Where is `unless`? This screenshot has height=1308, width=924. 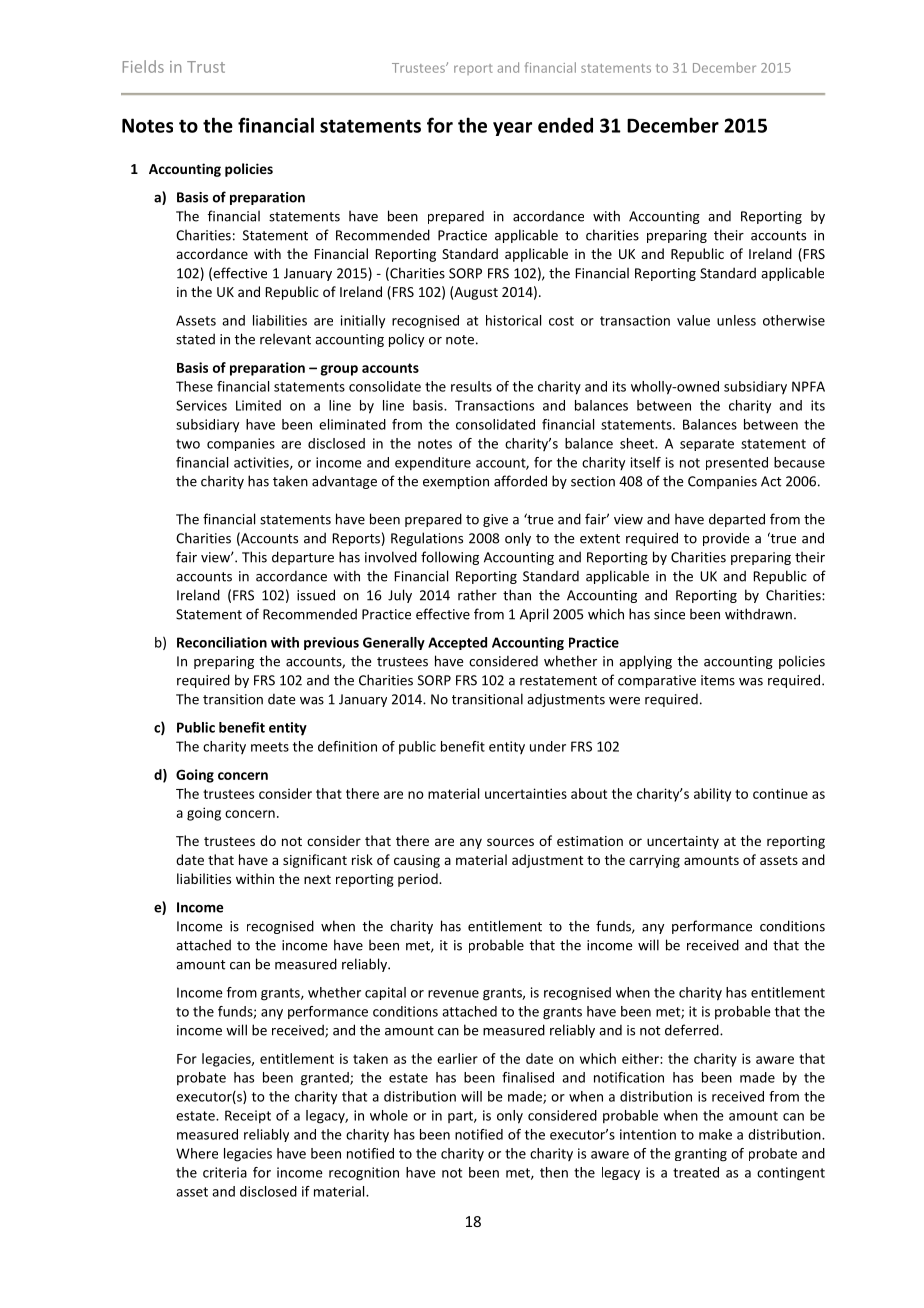 unless is located at coordinates (736, 320).
